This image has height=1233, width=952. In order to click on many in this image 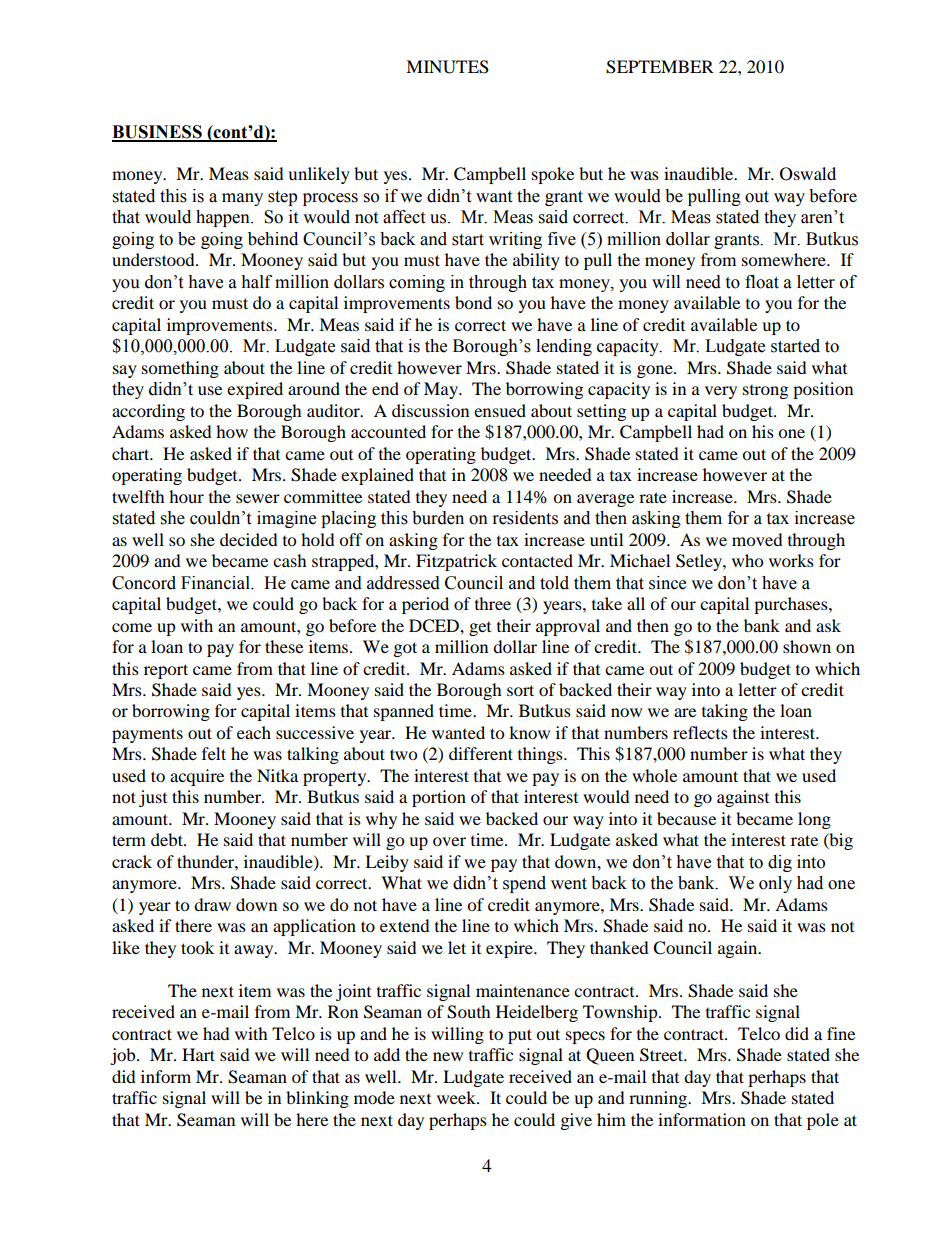, I will do `click(242, 199)`.
